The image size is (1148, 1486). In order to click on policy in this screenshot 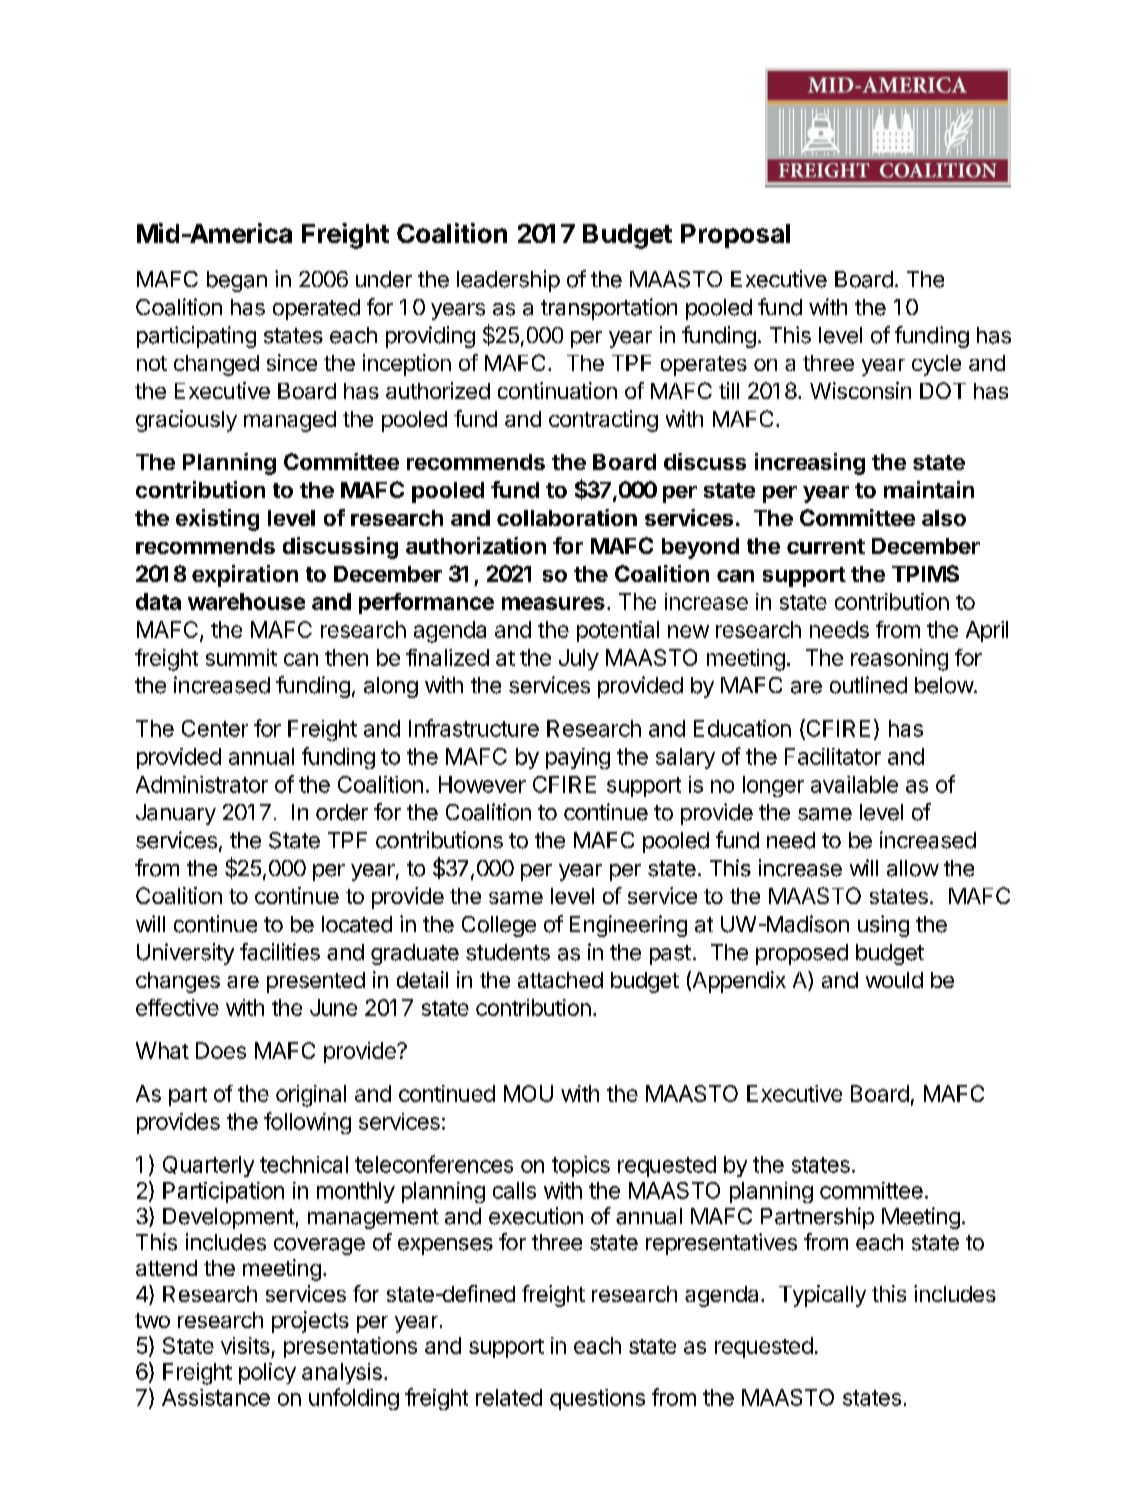, I will do `click(267, 1373)`.
